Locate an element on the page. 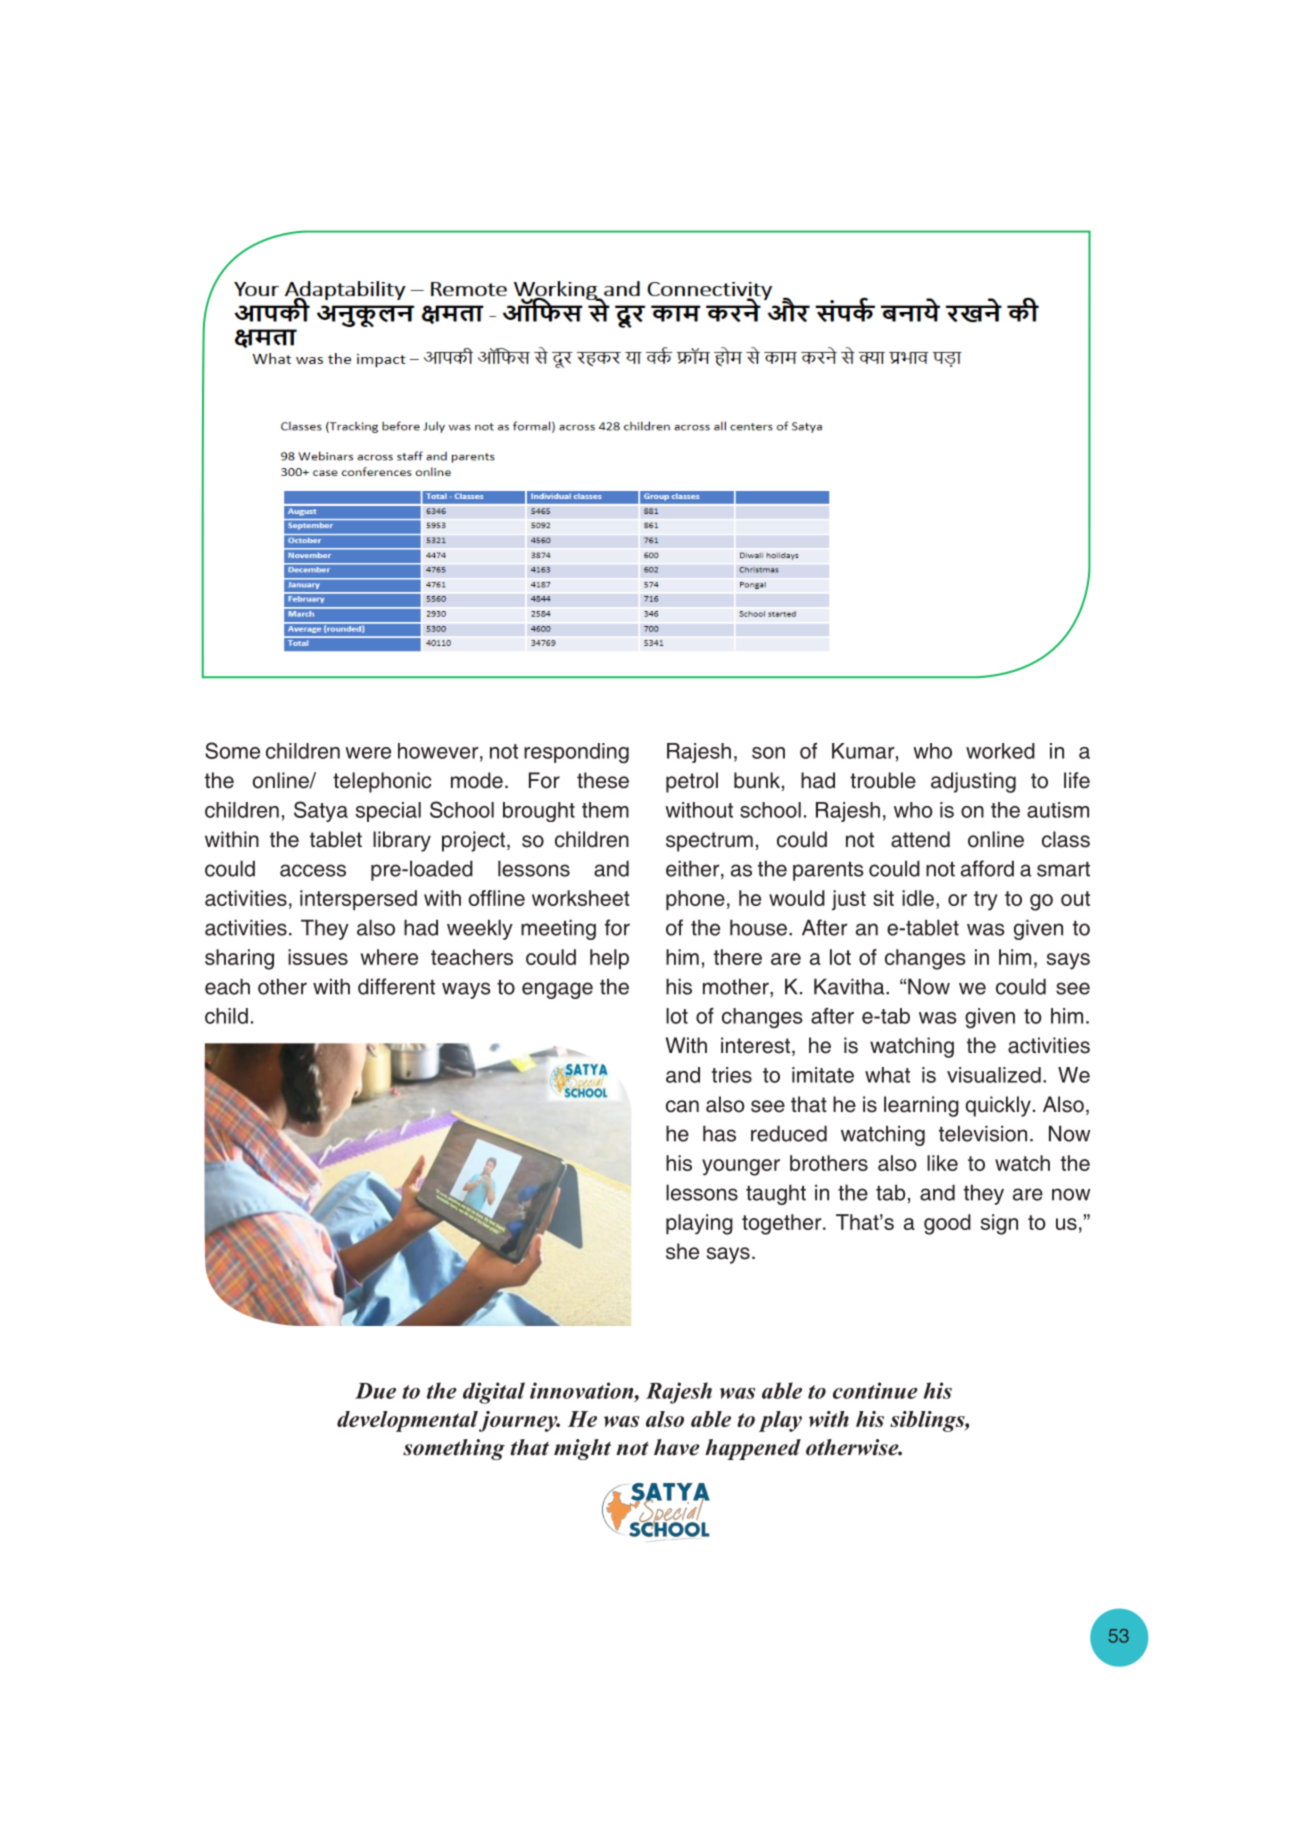 The width and height of the document is (1295, 1831). sign is located at coordinates (999, 1224).
